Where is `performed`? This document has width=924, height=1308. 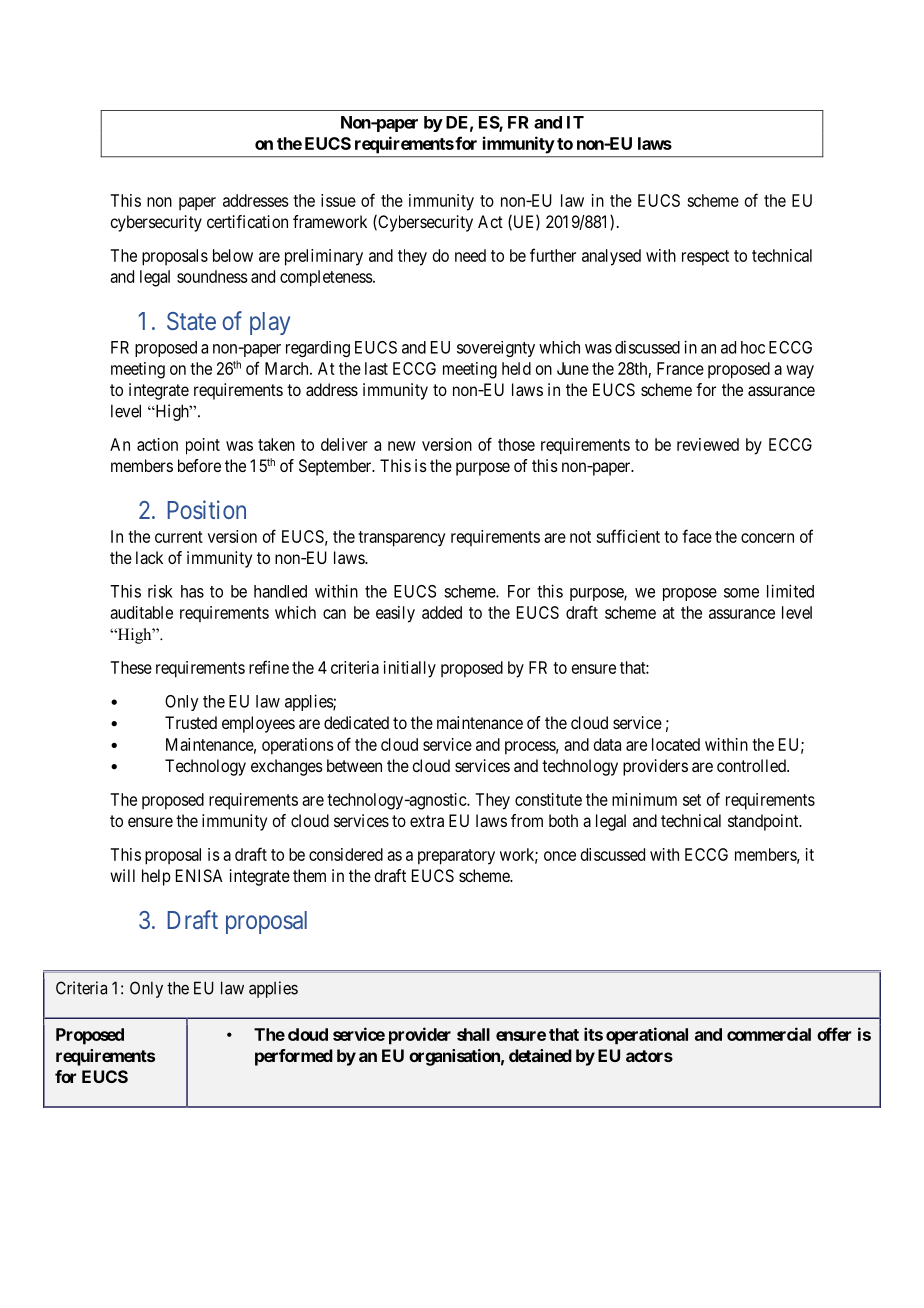 performed is located at coordinates (294, 1057).
